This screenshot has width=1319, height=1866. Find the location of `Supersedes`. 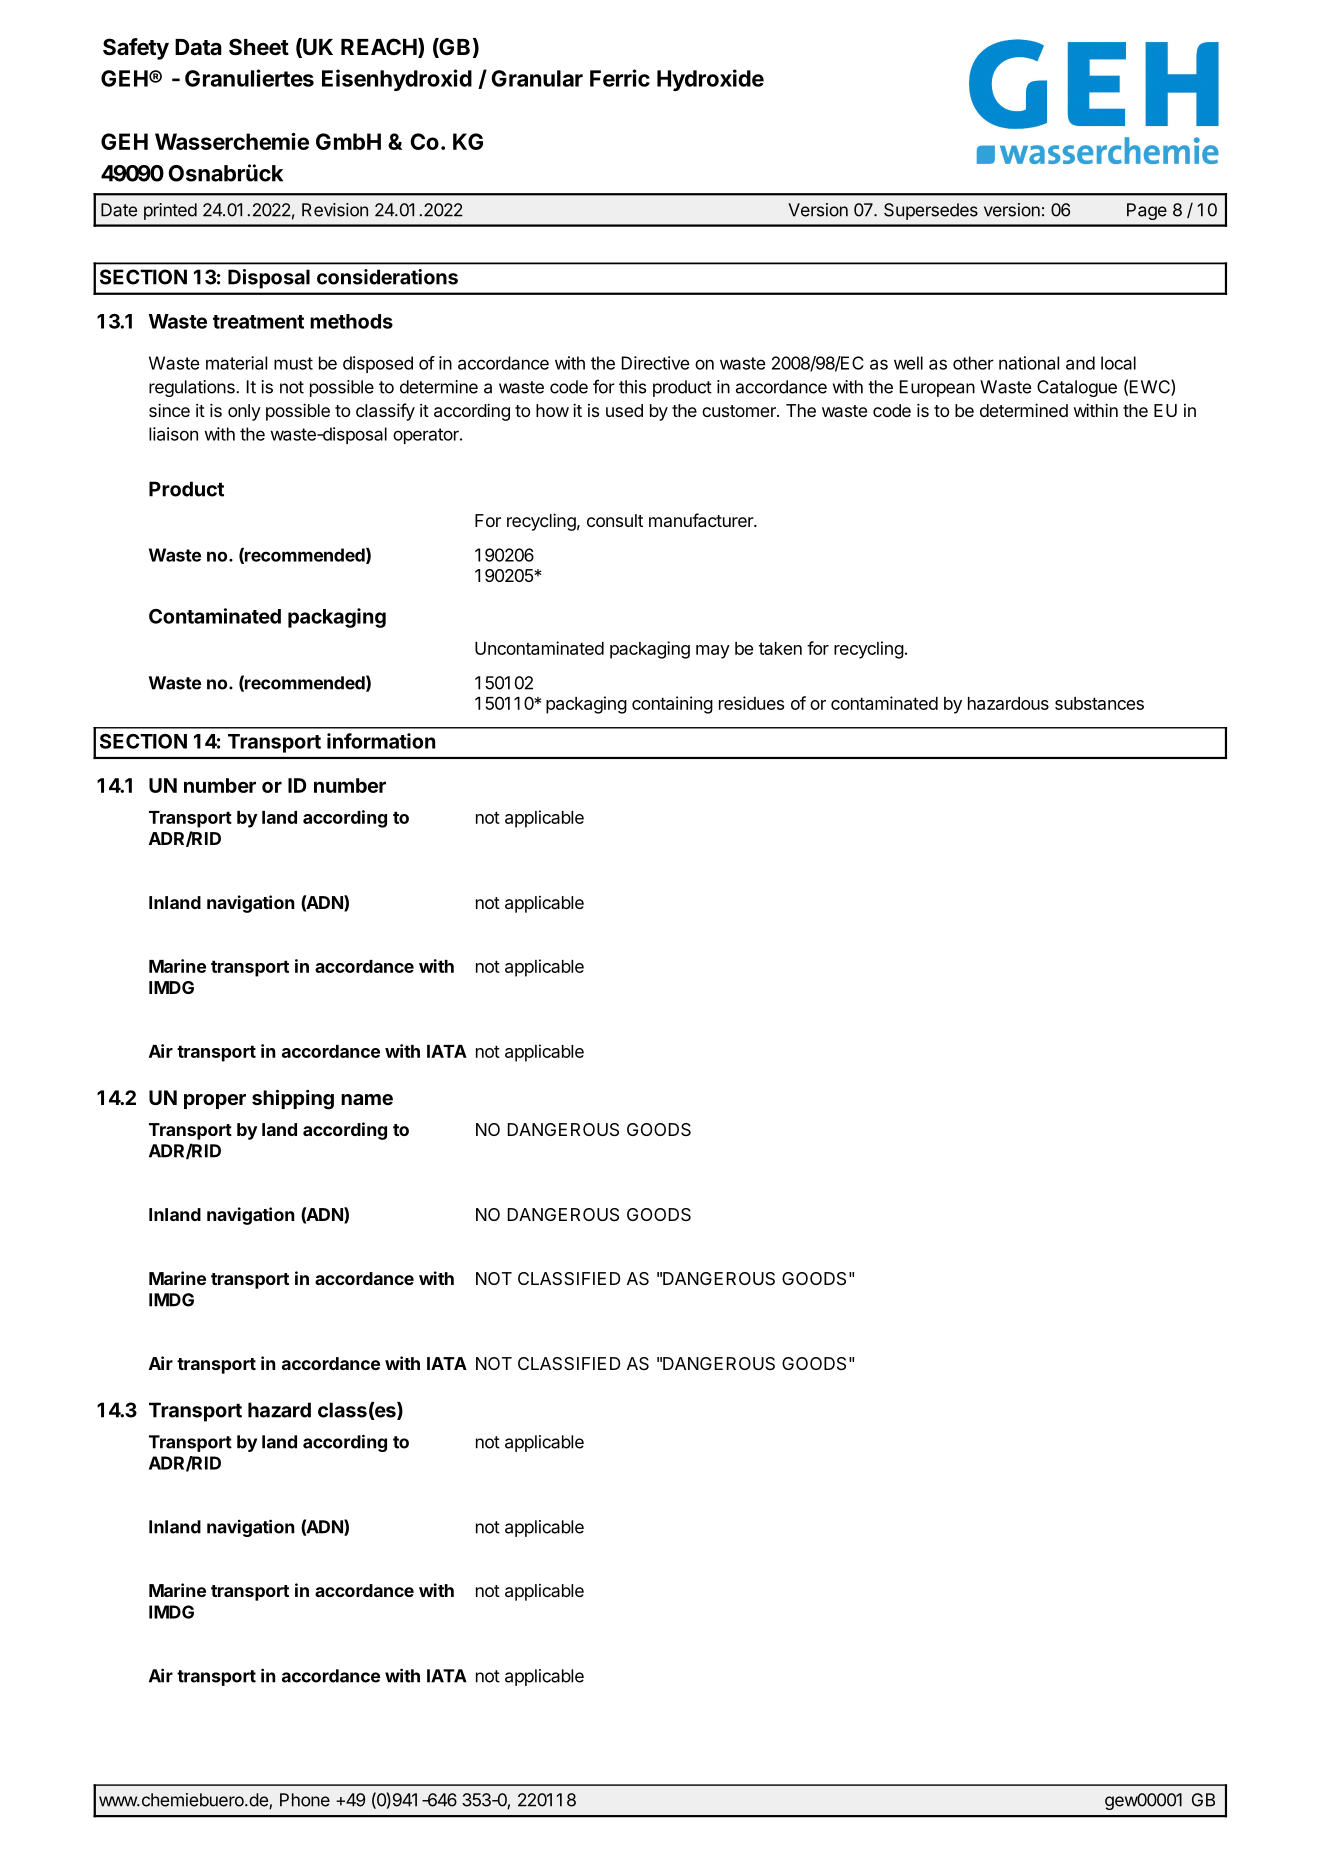

Supersedes is located at coordinates (931, 211).
